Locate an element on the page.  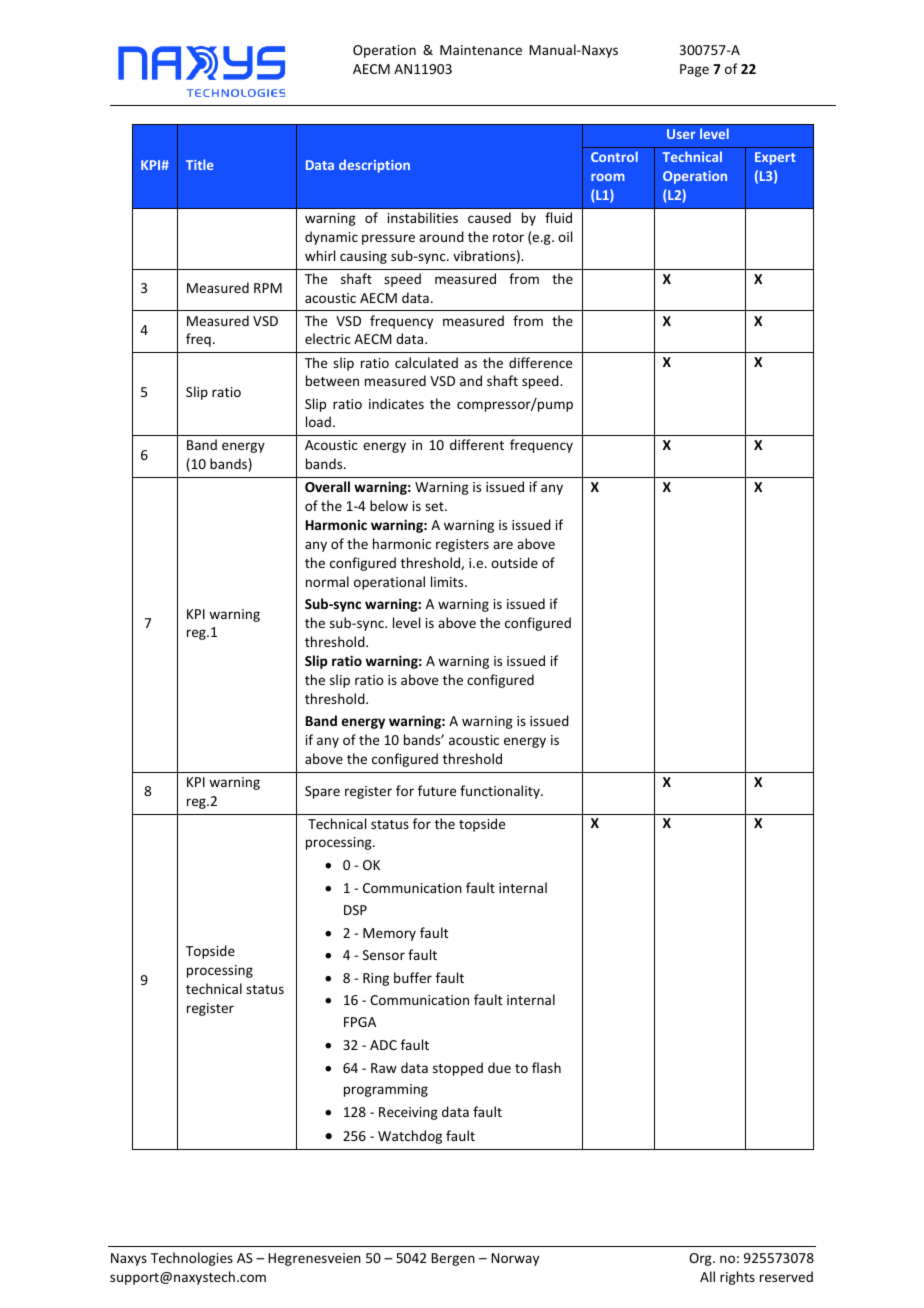
Norway is located at coordinates (515, 1259).
